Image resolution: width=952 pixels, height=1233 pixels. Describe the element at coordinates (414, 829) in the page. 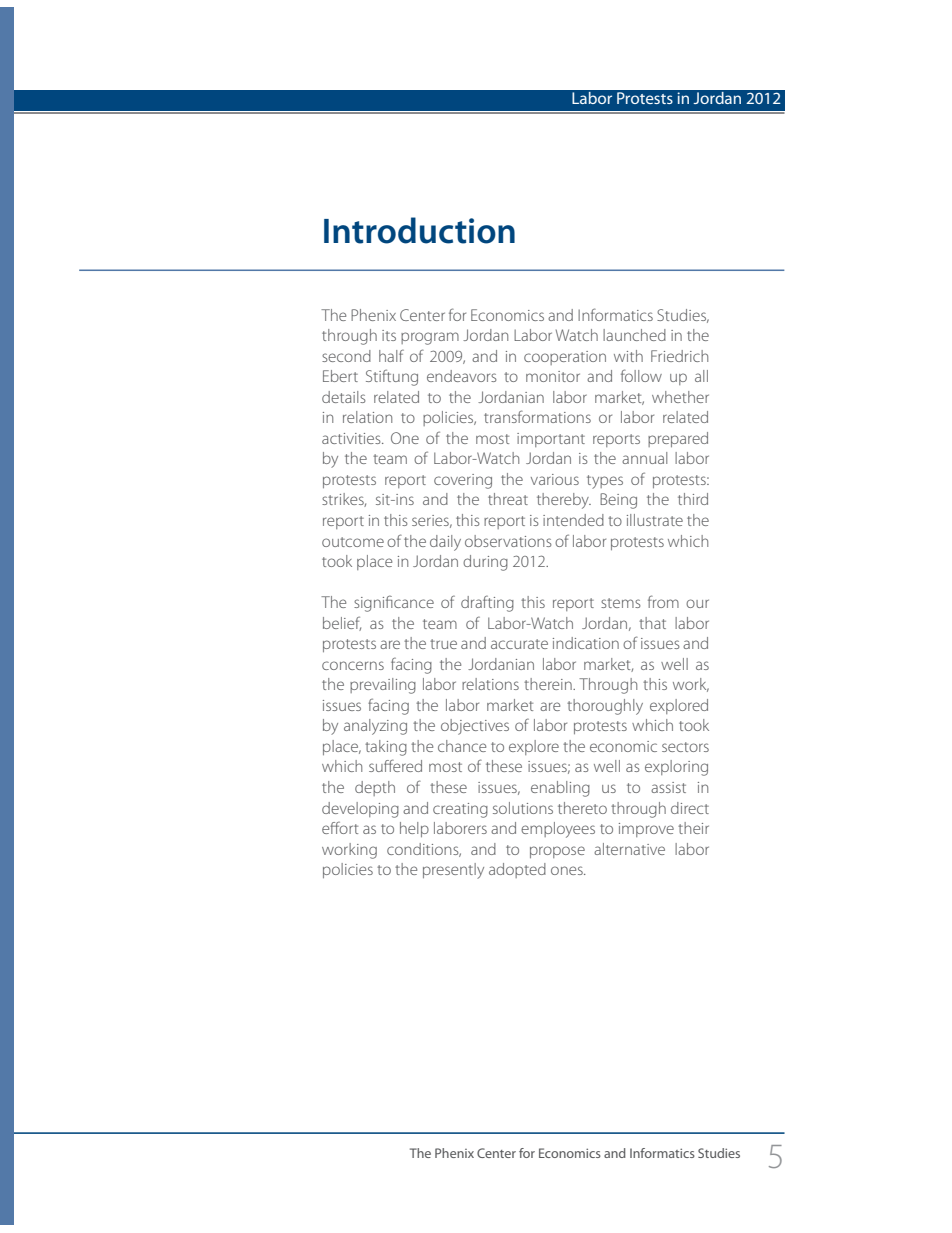

I see `help` at that location.
